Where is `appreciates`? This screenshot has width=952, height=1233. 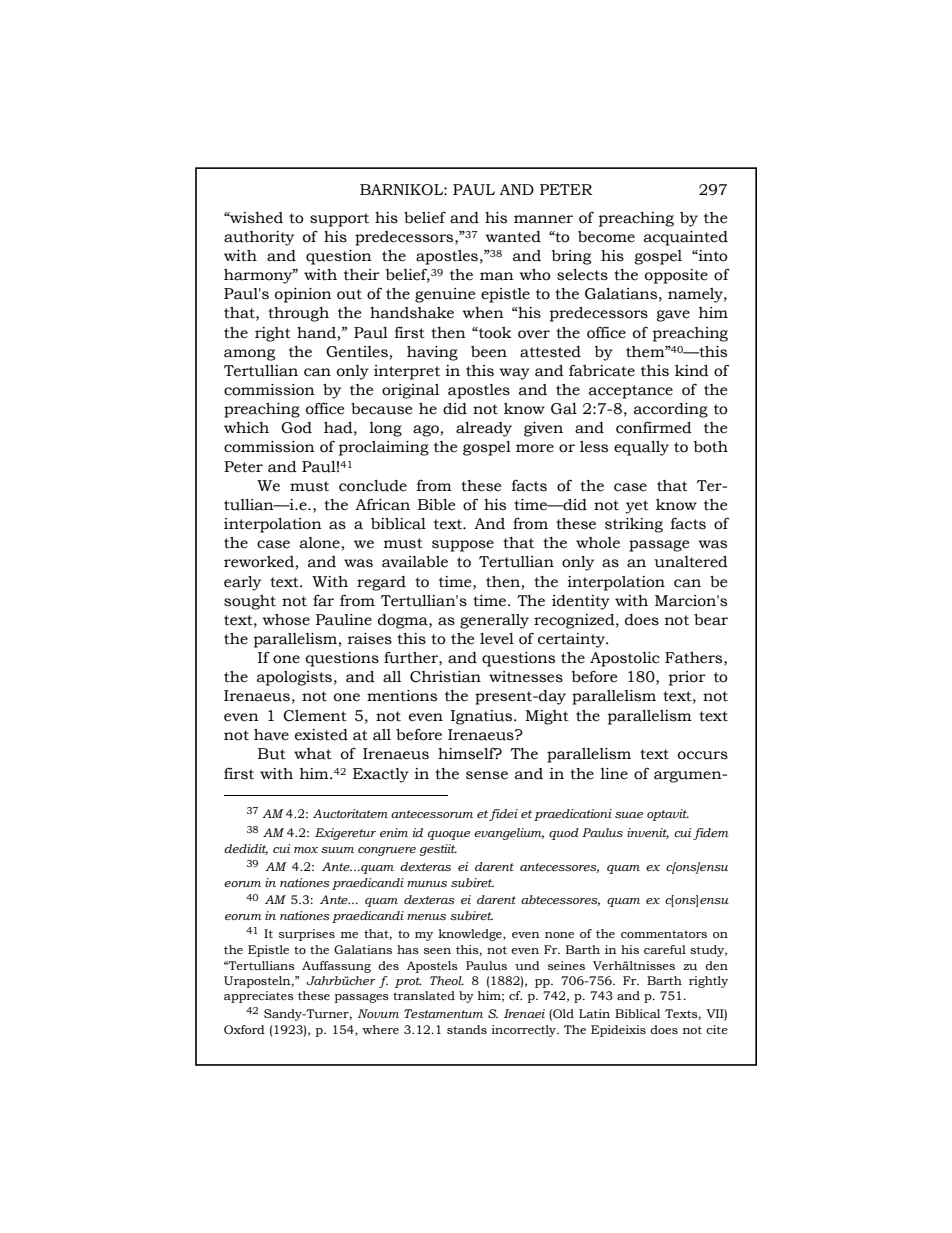 appreciates is located at coordinates (259, 997).
